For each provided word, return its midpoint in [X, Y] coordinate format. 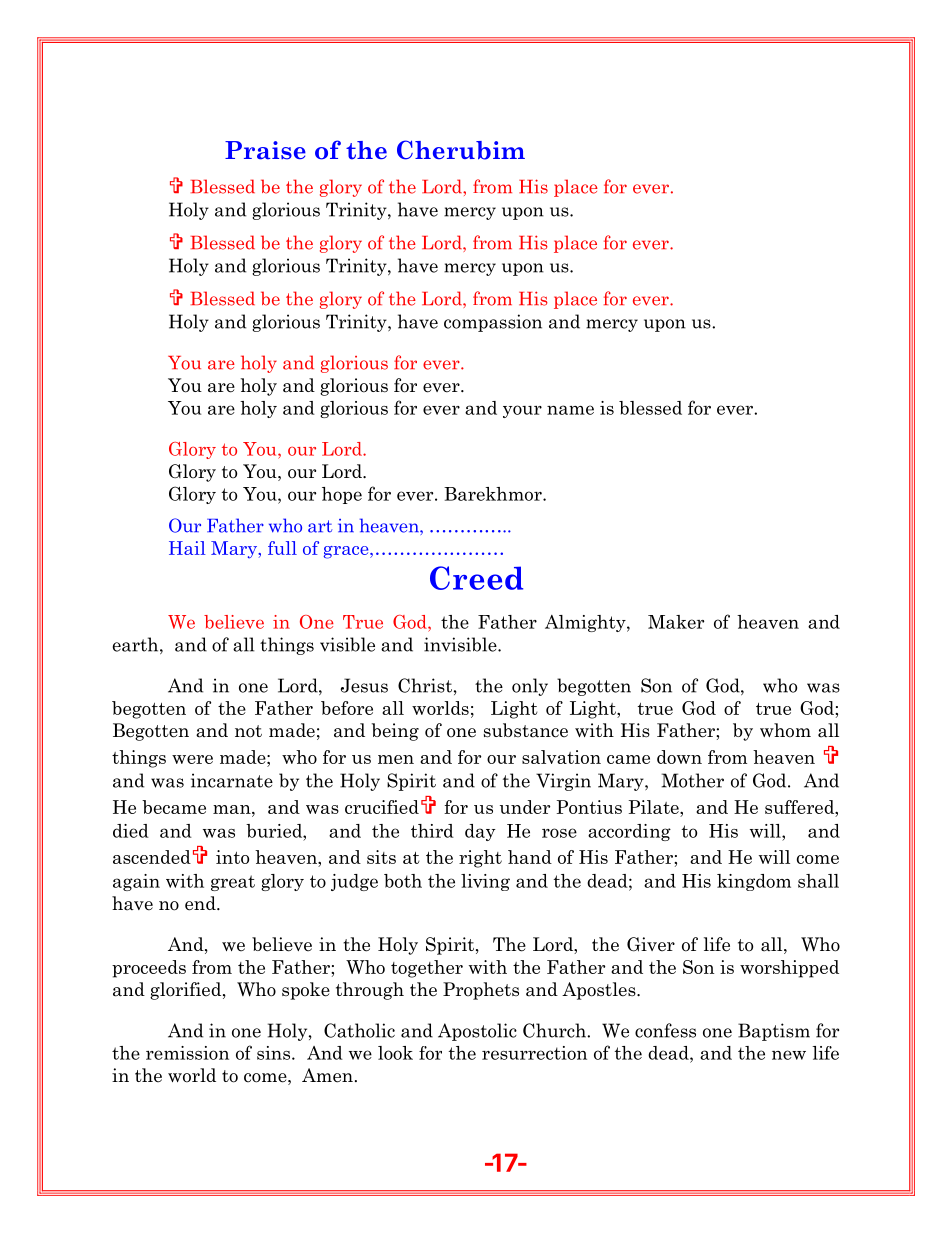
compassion [493, 323]
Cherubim [461, 150]
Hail [187, 548]
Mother [692, 780]
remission [187, 1053]
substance [526, 730]
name [570, 410]
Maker [676, 622]
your [522, 411]
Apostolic [477, 1032]
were [192, 759]
